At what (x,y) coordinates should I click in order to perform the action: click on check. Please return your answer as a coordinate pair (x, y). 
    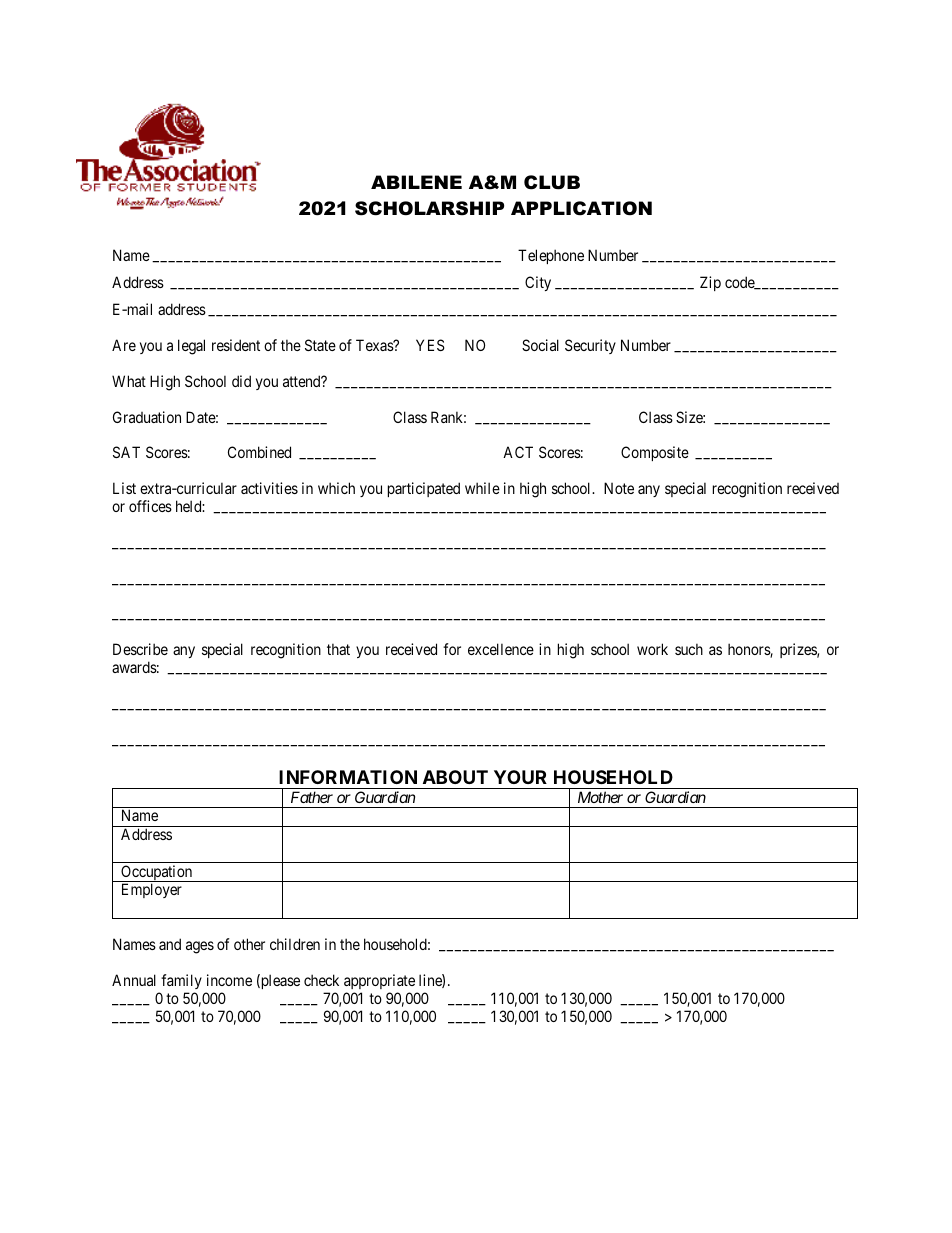
    Looking at the image, I should click on (321, 980).
